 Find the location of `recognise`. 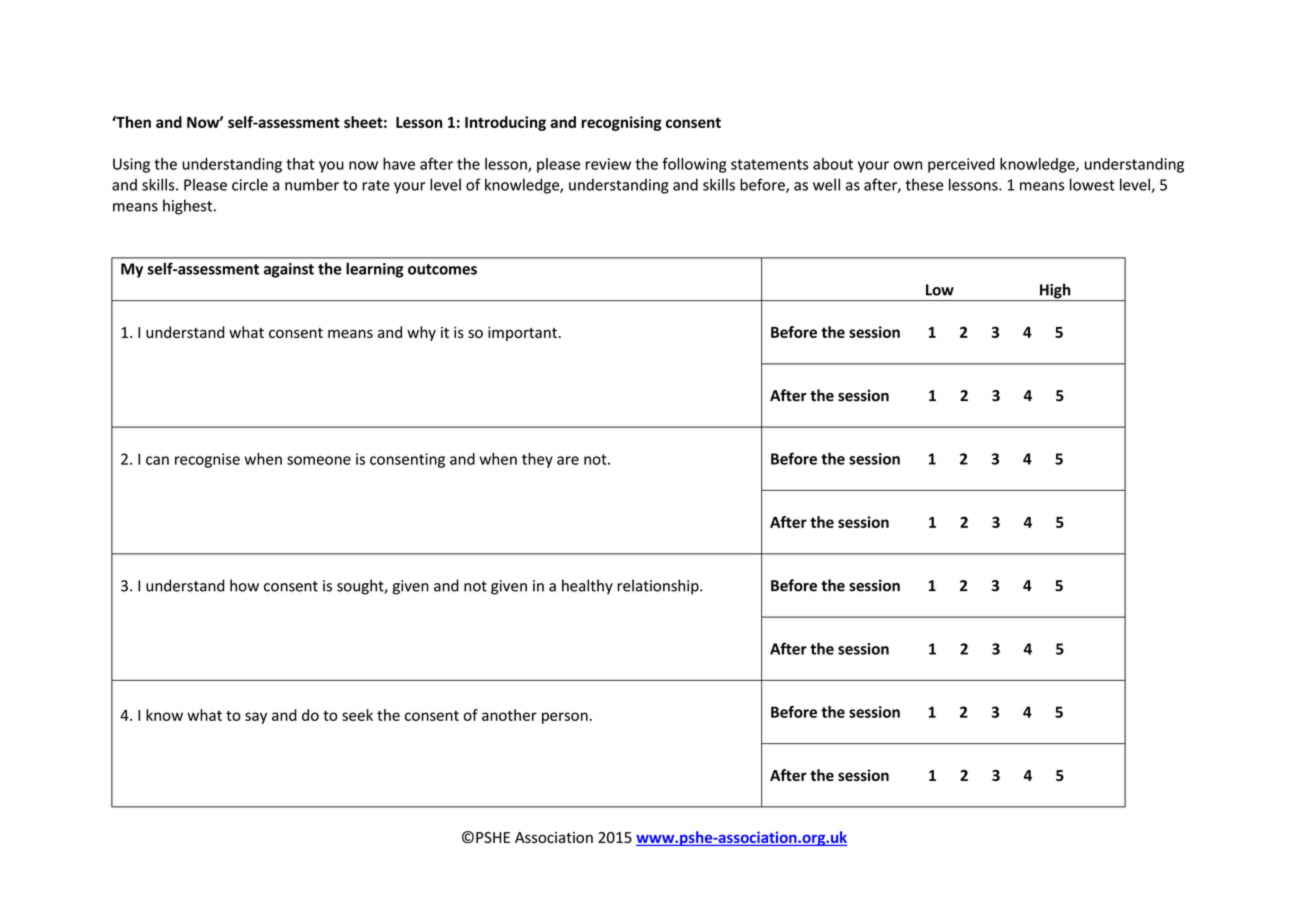

recognise is located at coordinates (207, 460).
